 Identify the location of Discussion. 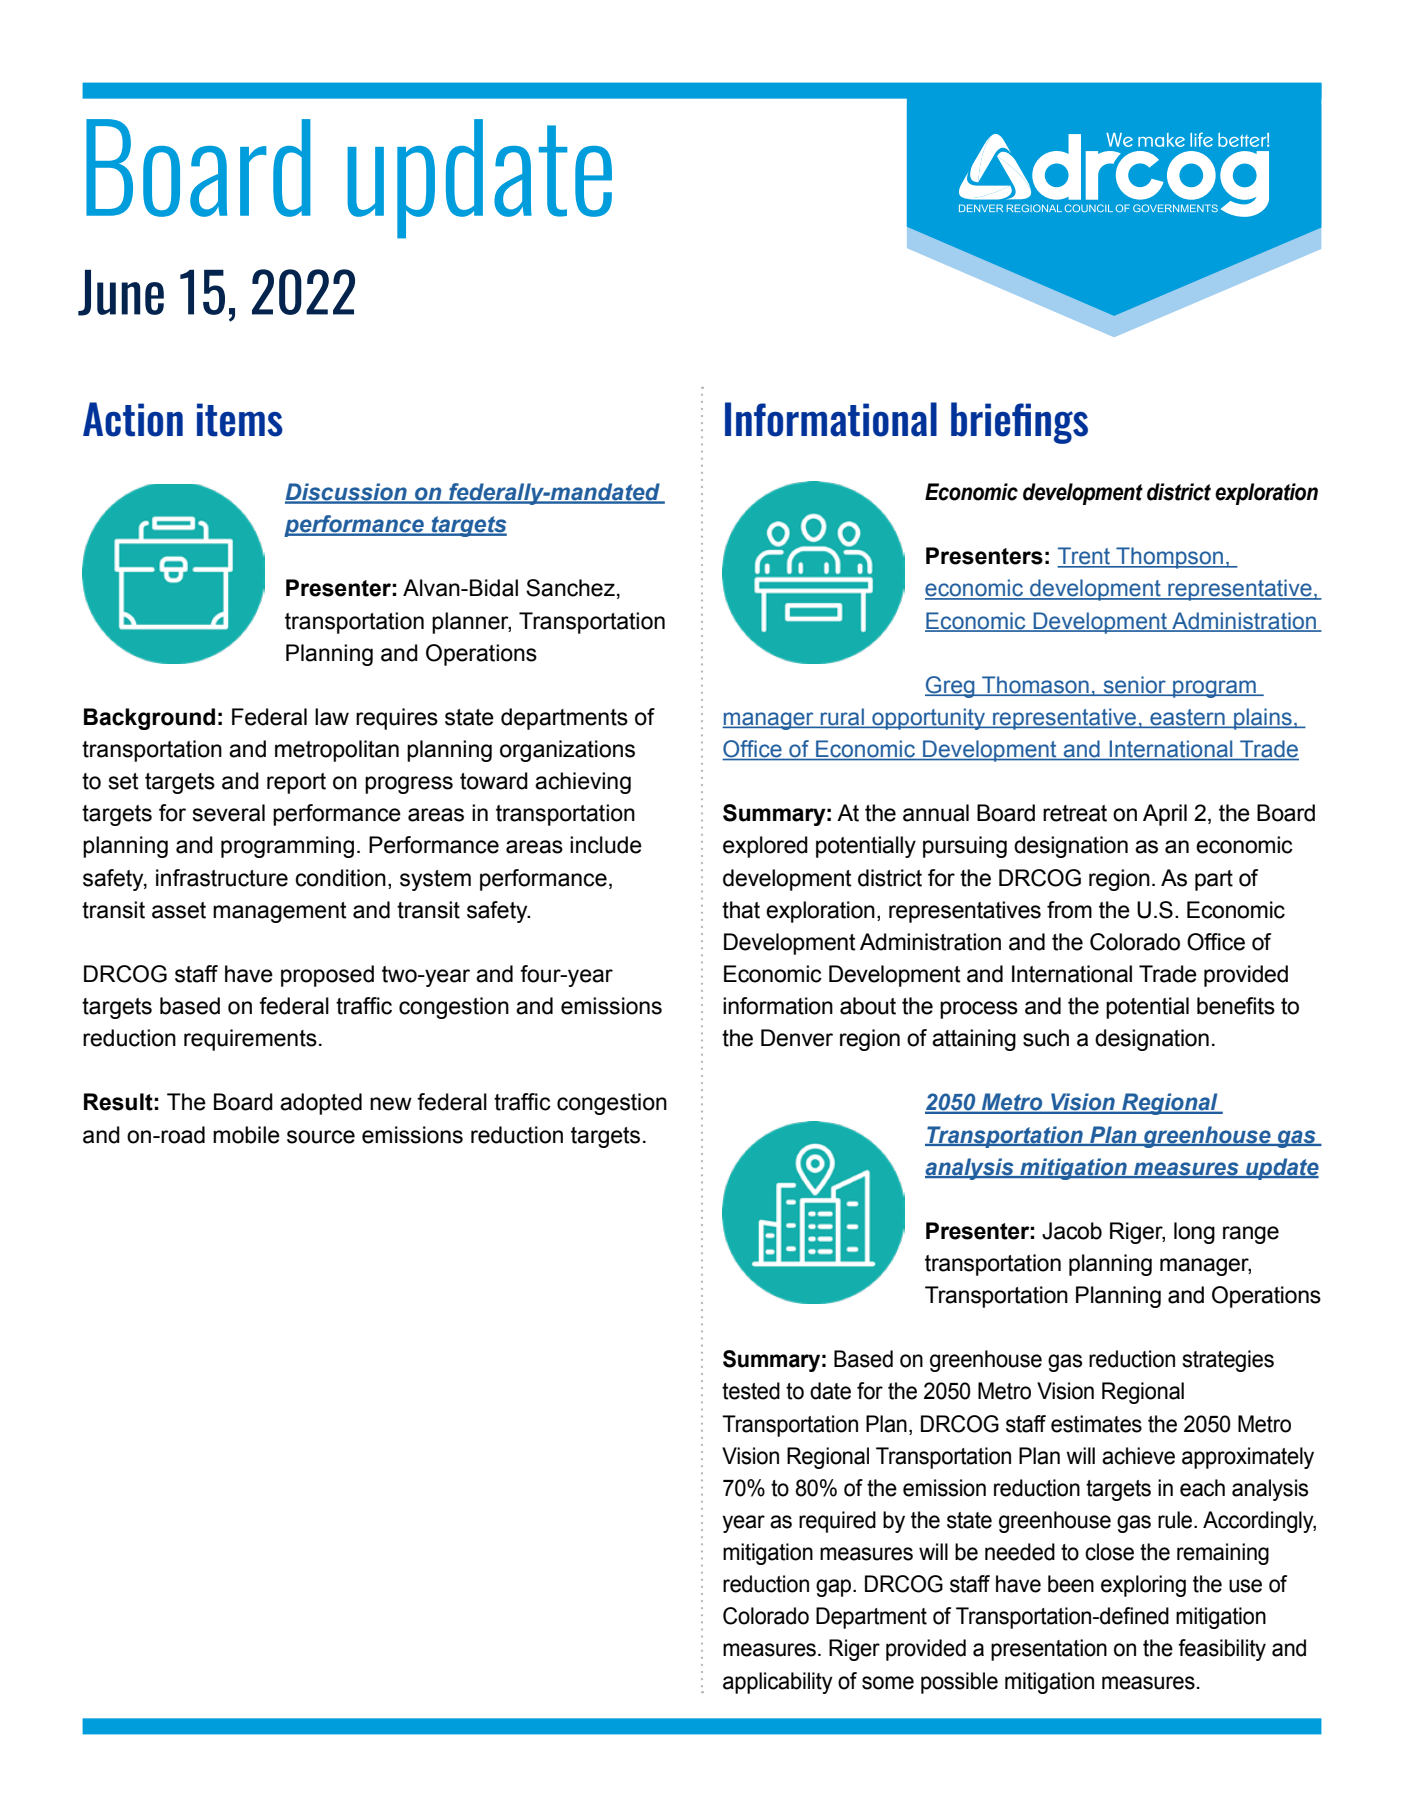
(347, 493).
